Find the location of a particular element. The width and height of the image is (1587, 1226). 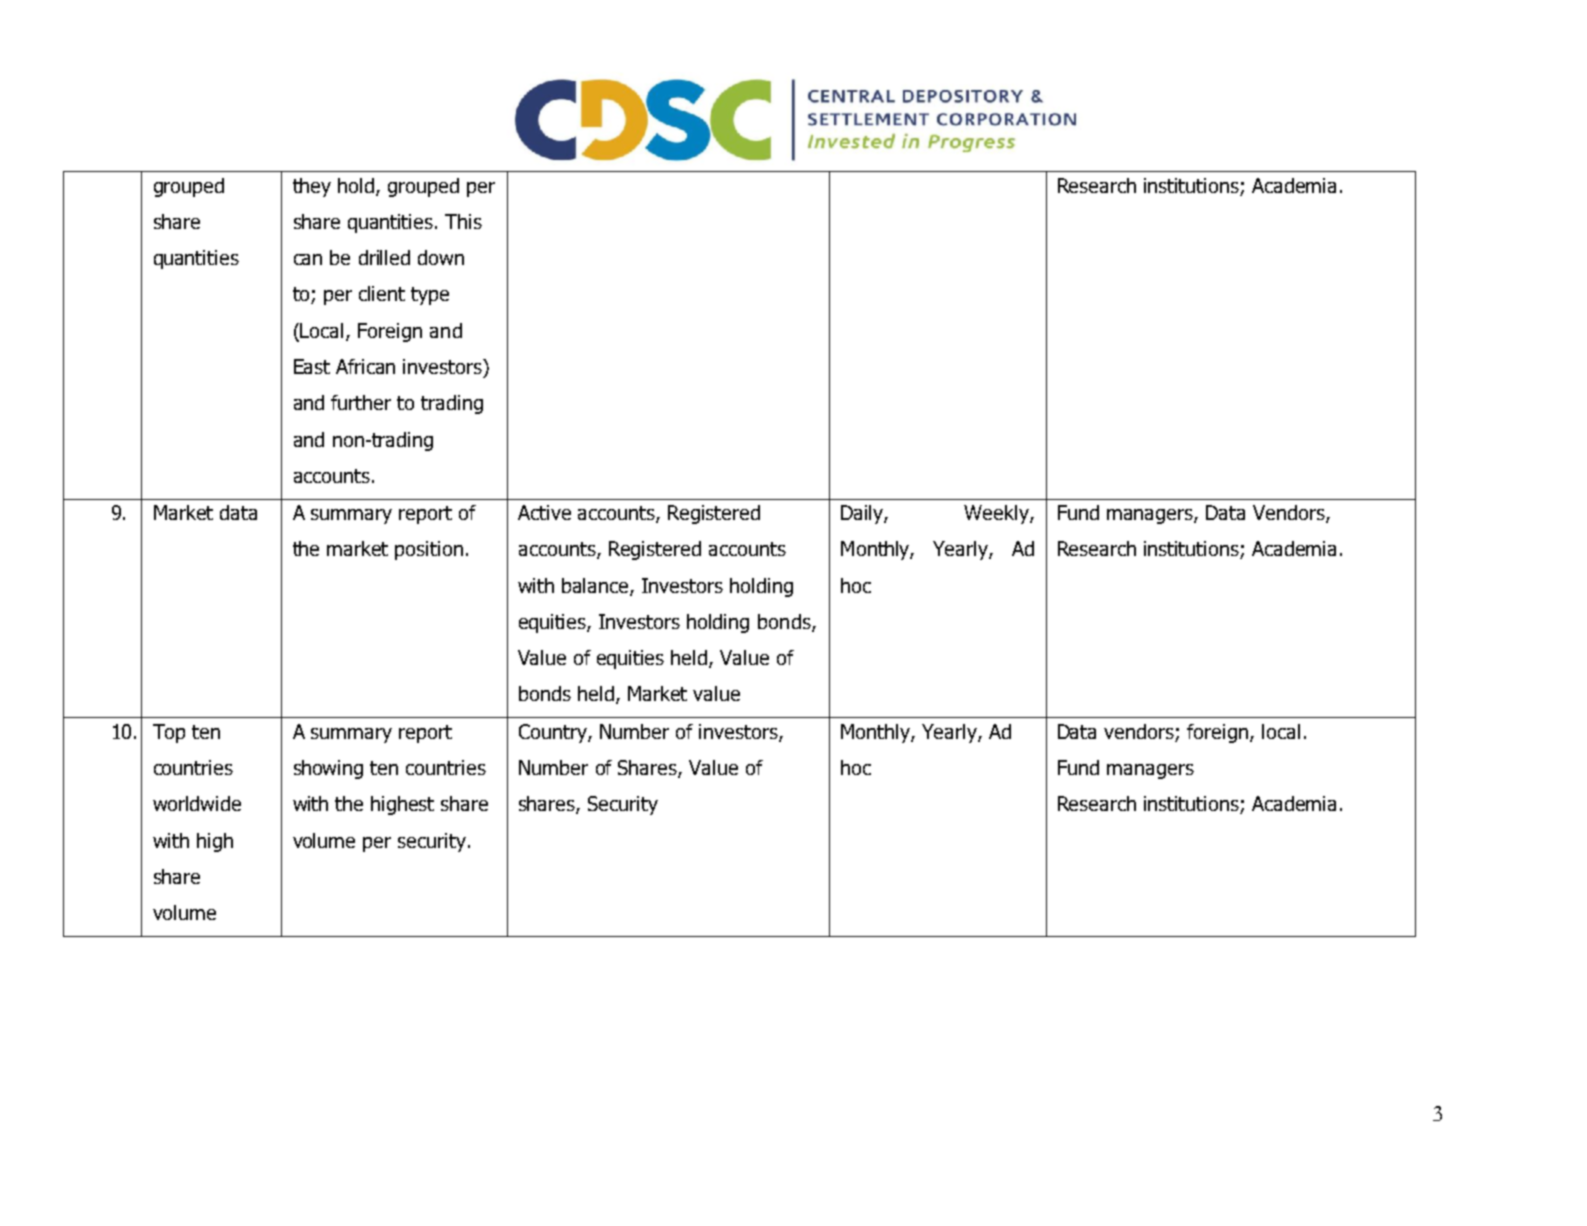

down is located at coordinates (441, 257).
